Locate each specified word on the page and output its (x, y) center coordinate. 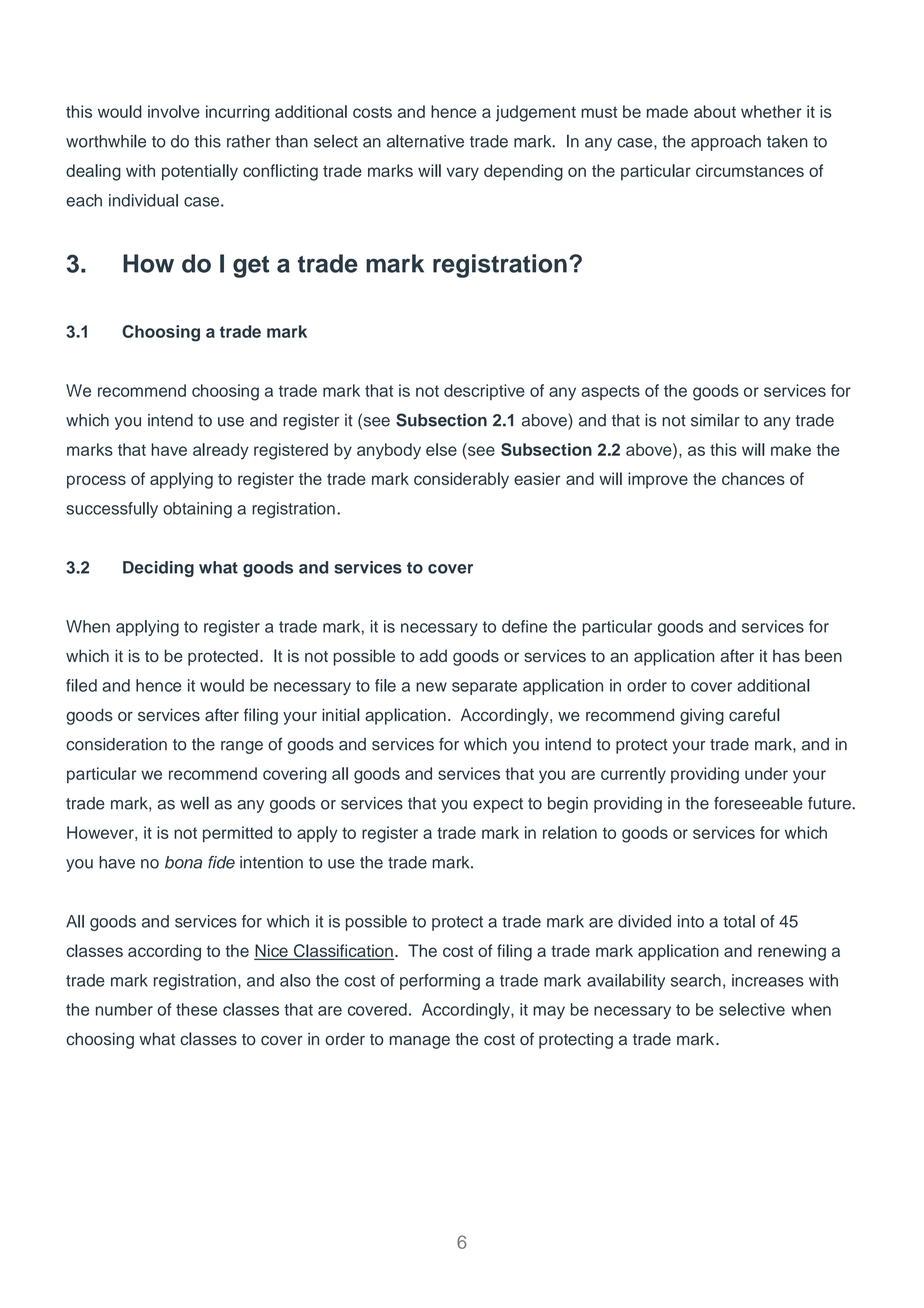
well (194, 803)
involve (174, 111)
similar (715, 420)
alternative (425, 141)
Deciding (158, 569)
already (221, 451)
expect (498, 805)
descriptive (484, 392)
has (786, 656)
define (524, 626)
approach (726, 143)
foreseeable (758, 803)
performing (440, 982)
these (196, 1009)
